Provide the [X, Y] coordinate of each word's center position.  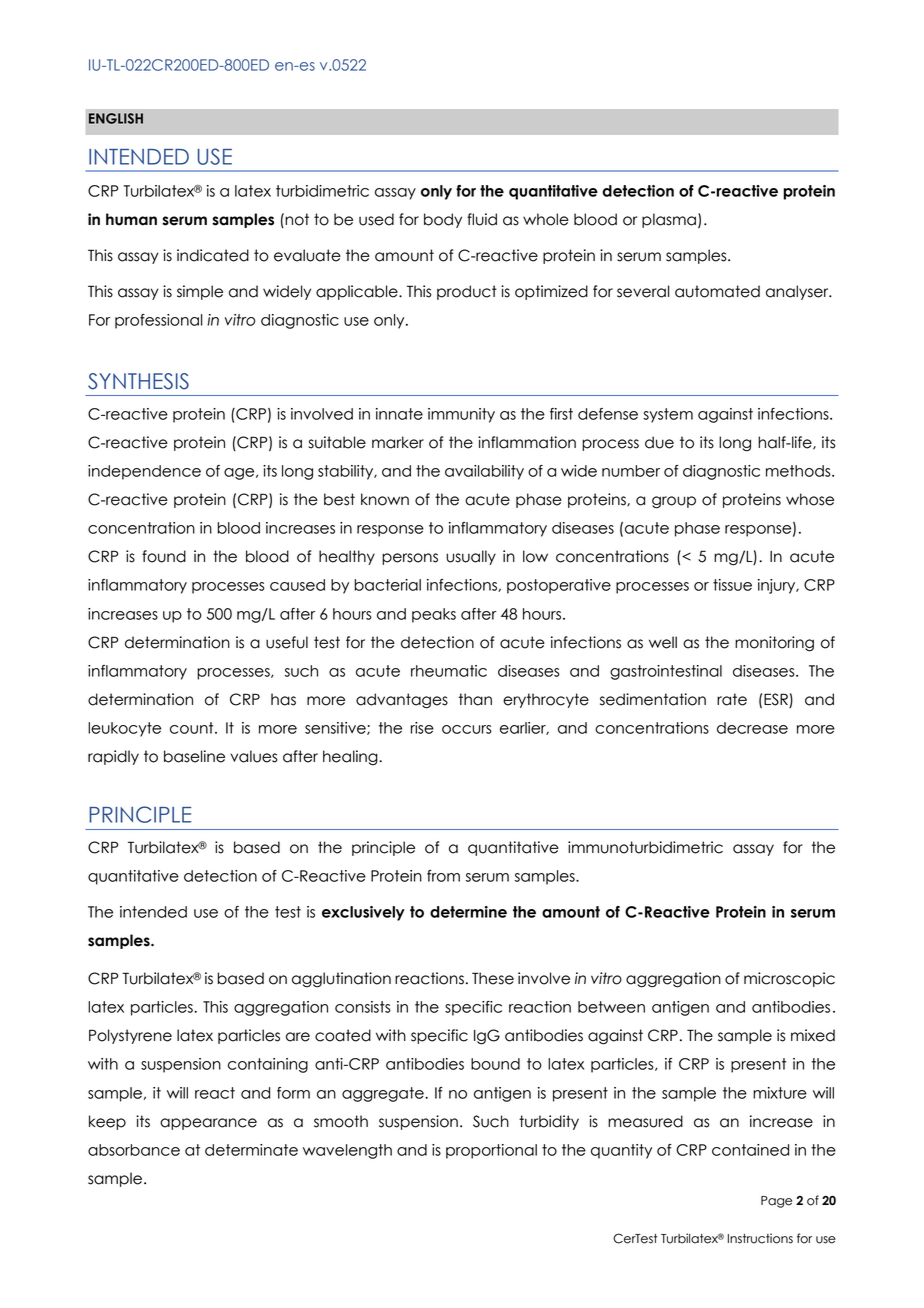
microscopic [789, 979]
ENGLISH [116, 118]
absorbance [134, 1150]
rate [732, 699]
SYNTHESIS [138, 381]
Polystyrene [130, 1036]
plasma [669, 220]
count [193, 728]
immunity [461, 415]
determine [468, 912]
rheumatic [449, 671]
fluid [482, 219]
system [668, 415]
